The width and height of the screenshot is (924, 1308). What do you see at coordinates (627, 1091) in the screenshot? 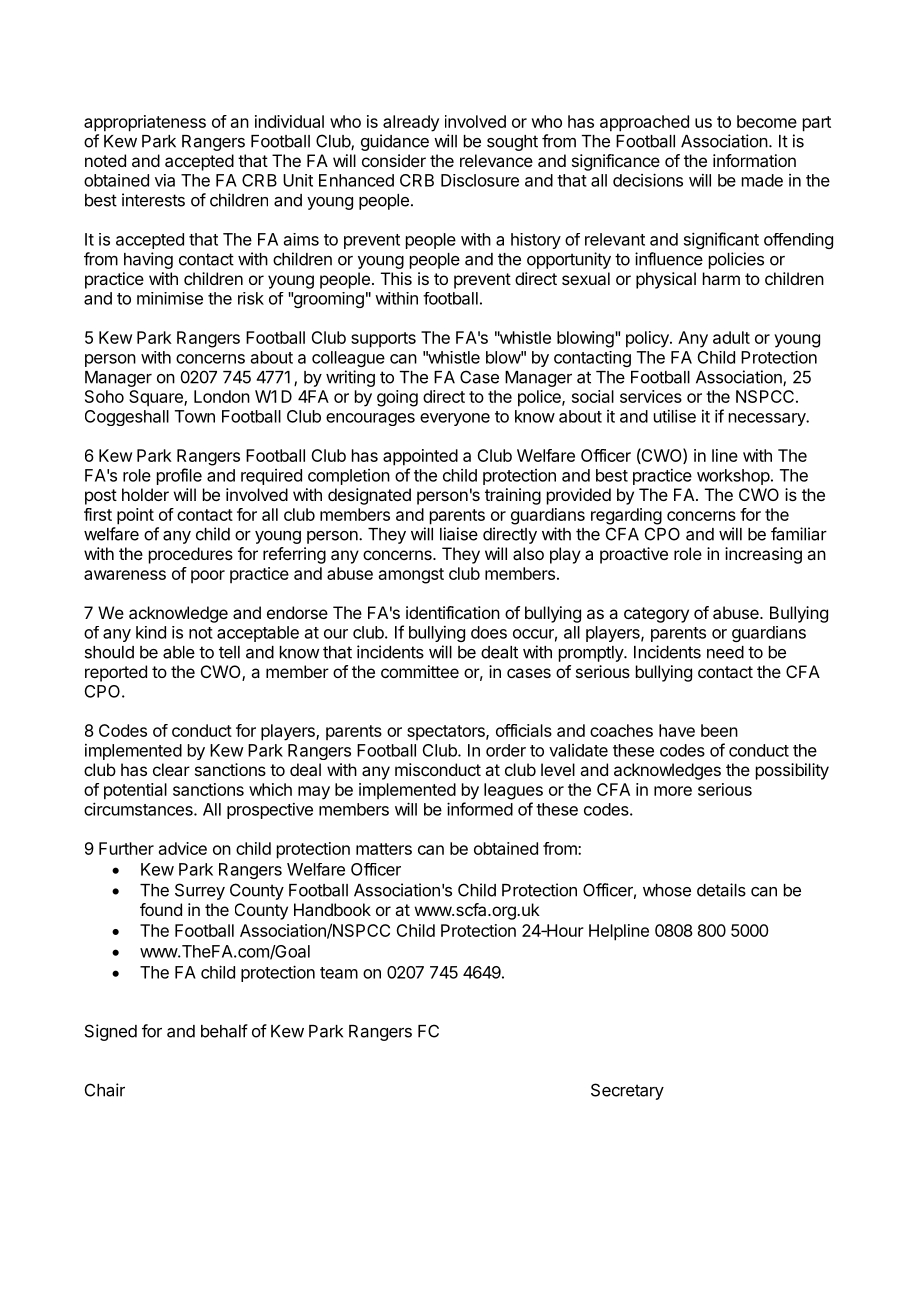
I see `Secretary` at bounding box center [627, 1091].
